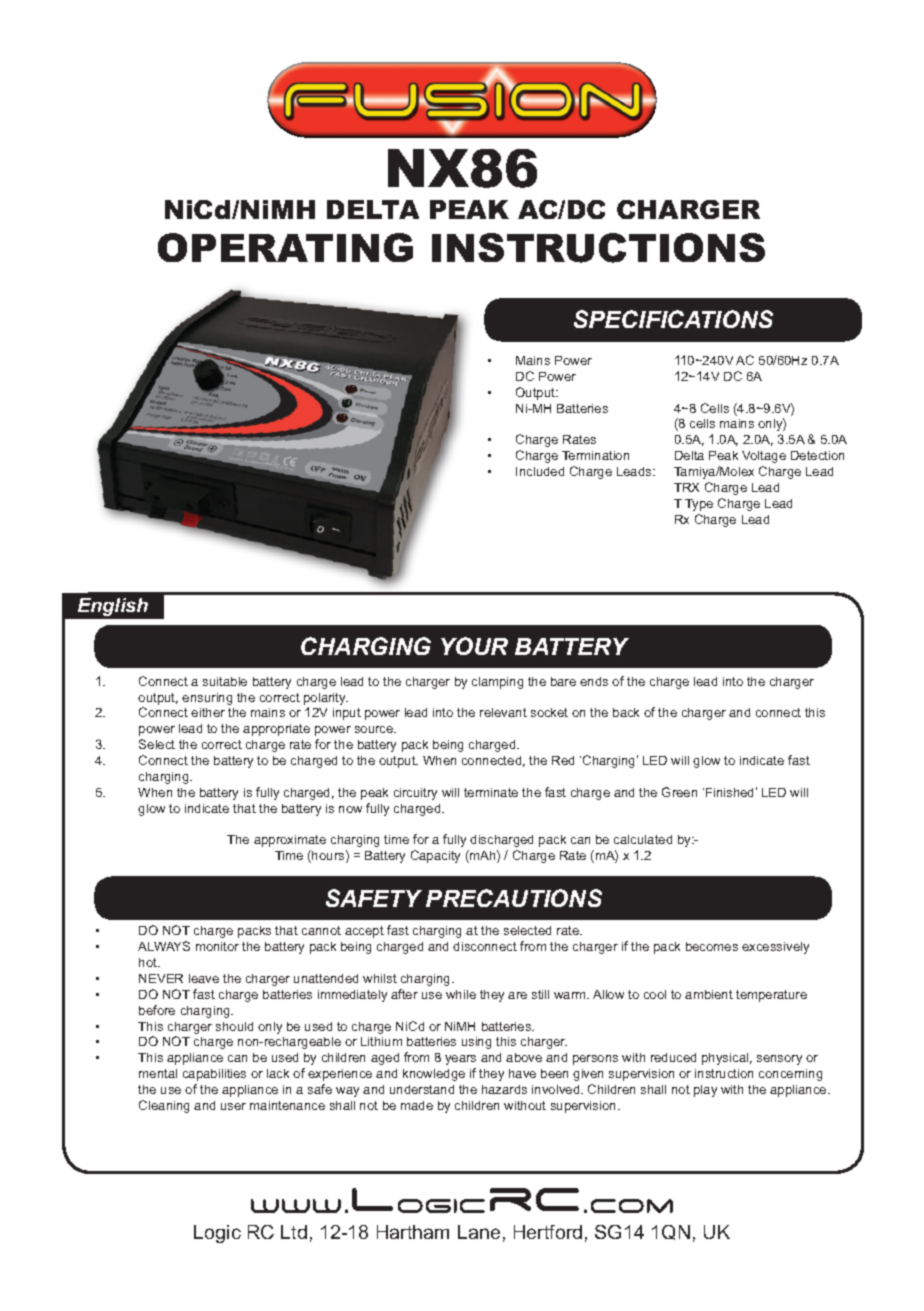  Describe the element at coordinates (764, 457) in the screenshot. I see `Voltage` at that location.
